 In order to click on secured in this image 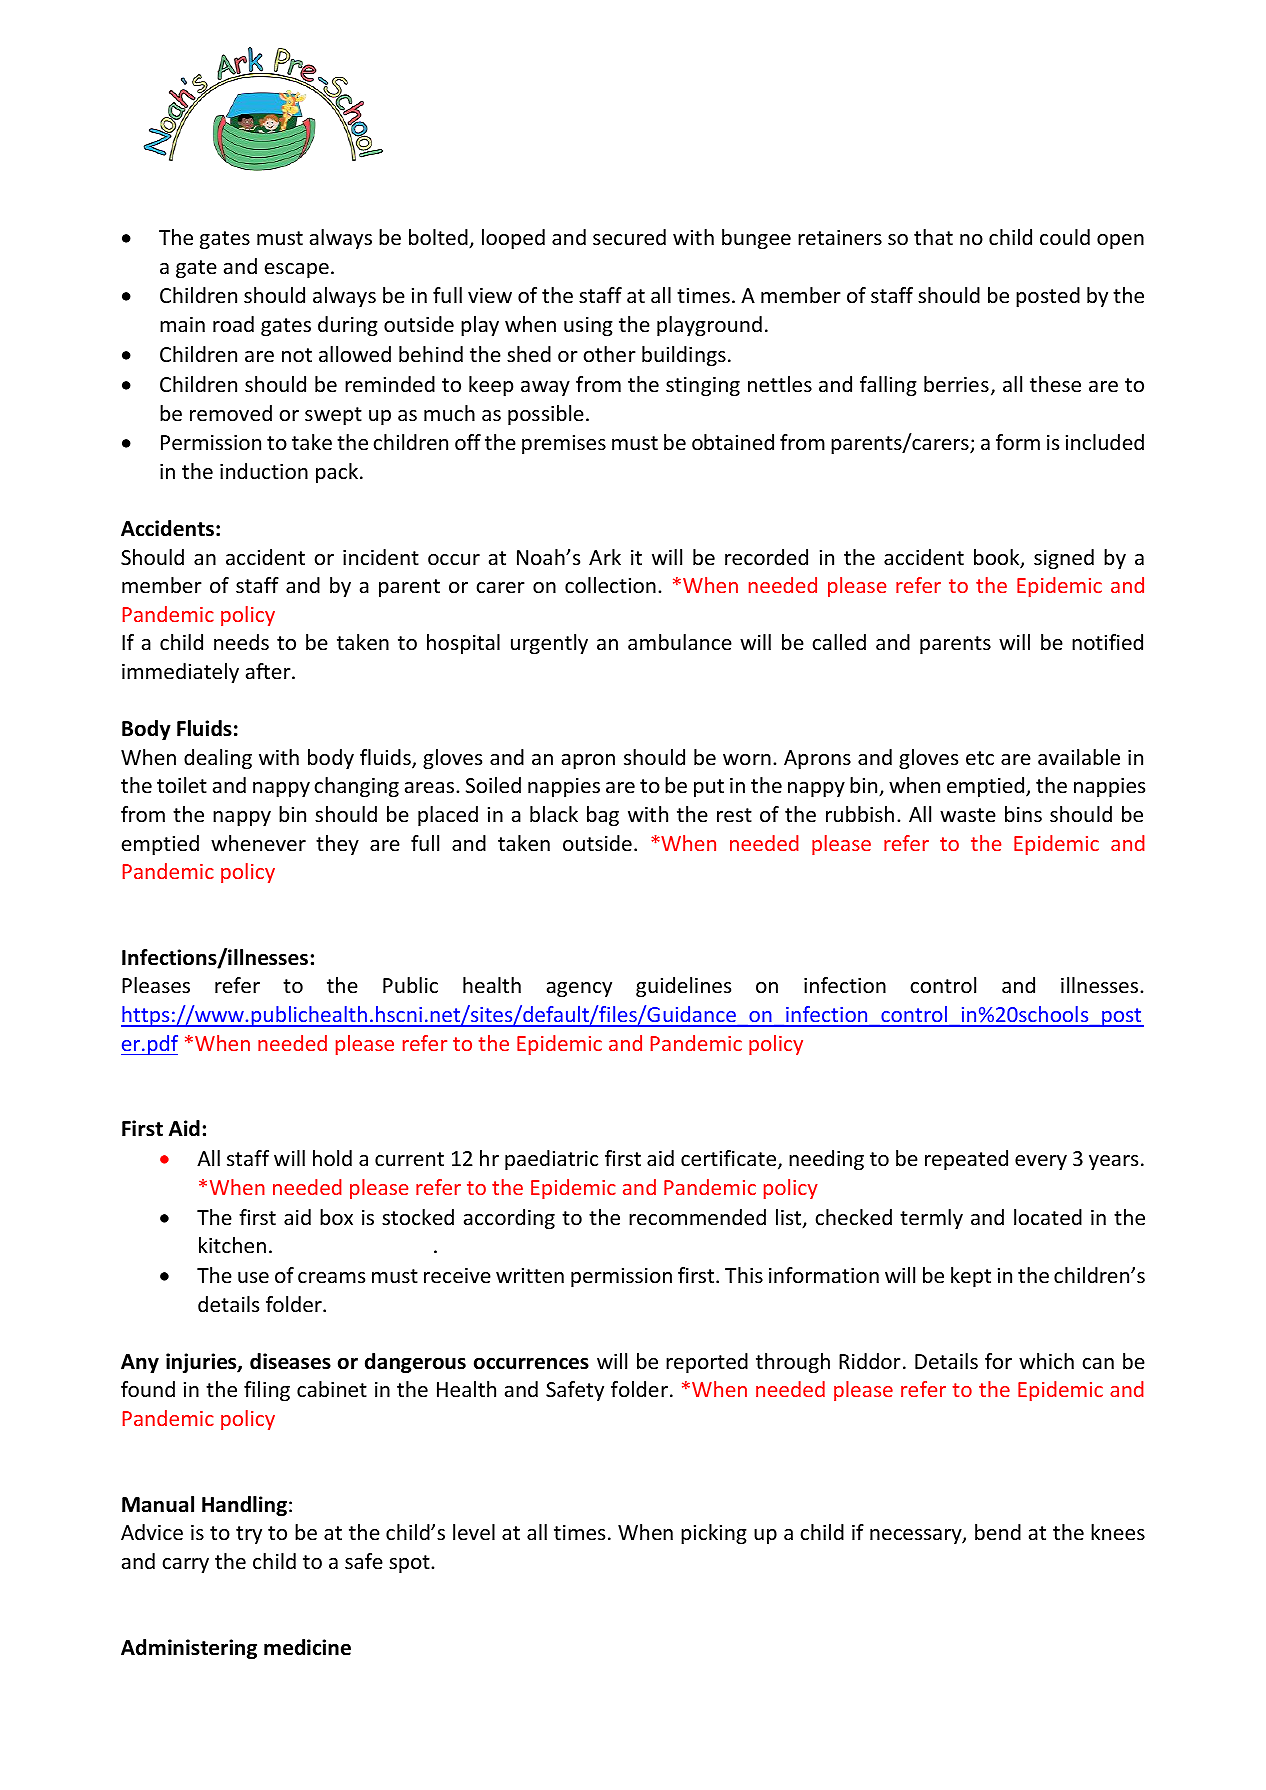, I will do `click(629, 237)`.
